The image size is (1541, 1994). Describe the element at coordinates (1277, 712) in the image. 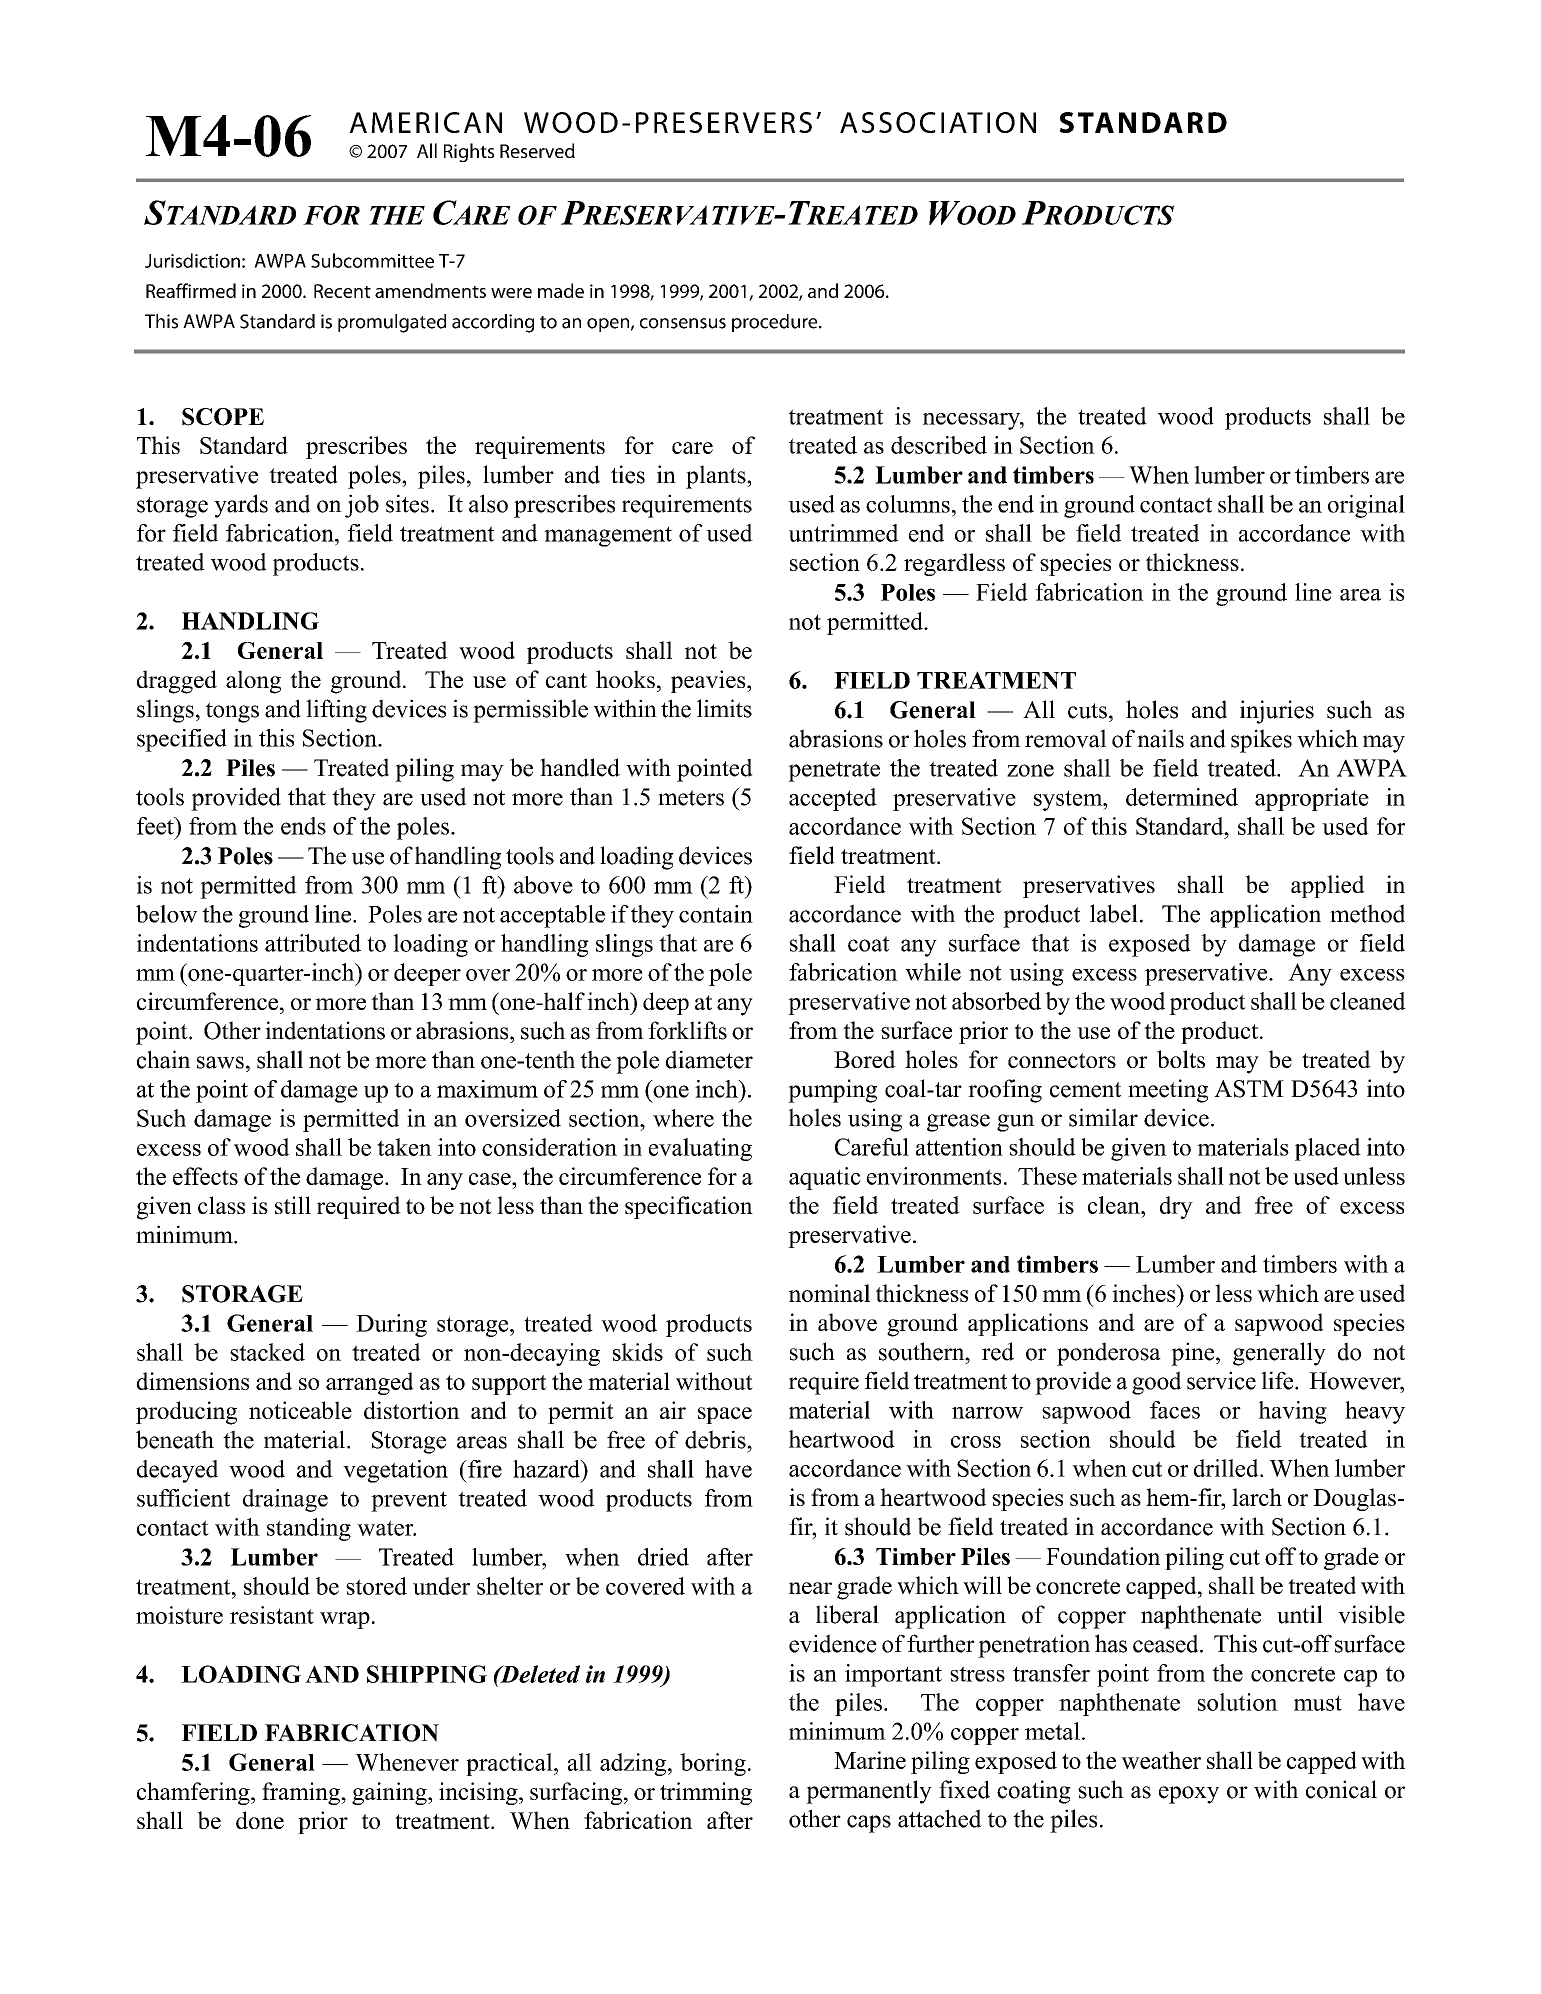

I see `injuries` at that location.
